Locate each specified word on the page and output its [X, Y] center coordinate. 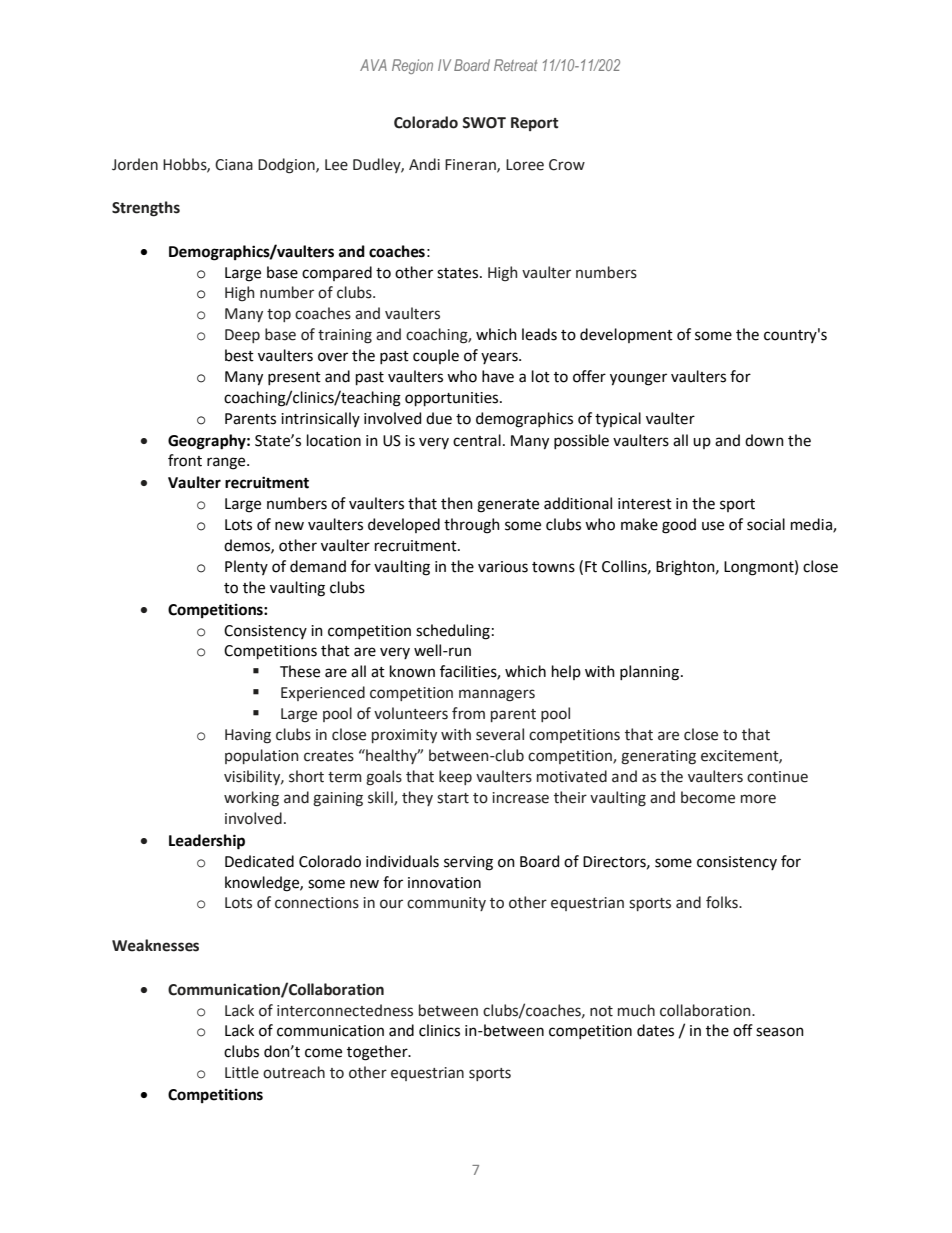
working [251, 799]
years [500, 358]
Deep [242, 336]
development [626, 335]
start [453, 798]
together [378, 1053]
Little [242, 1072]
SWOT [484, 123]
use [713, 526]
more [758, 799]
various [503, 567]
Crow [567, 165]
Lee [336, 165]
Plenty [246, 567]
